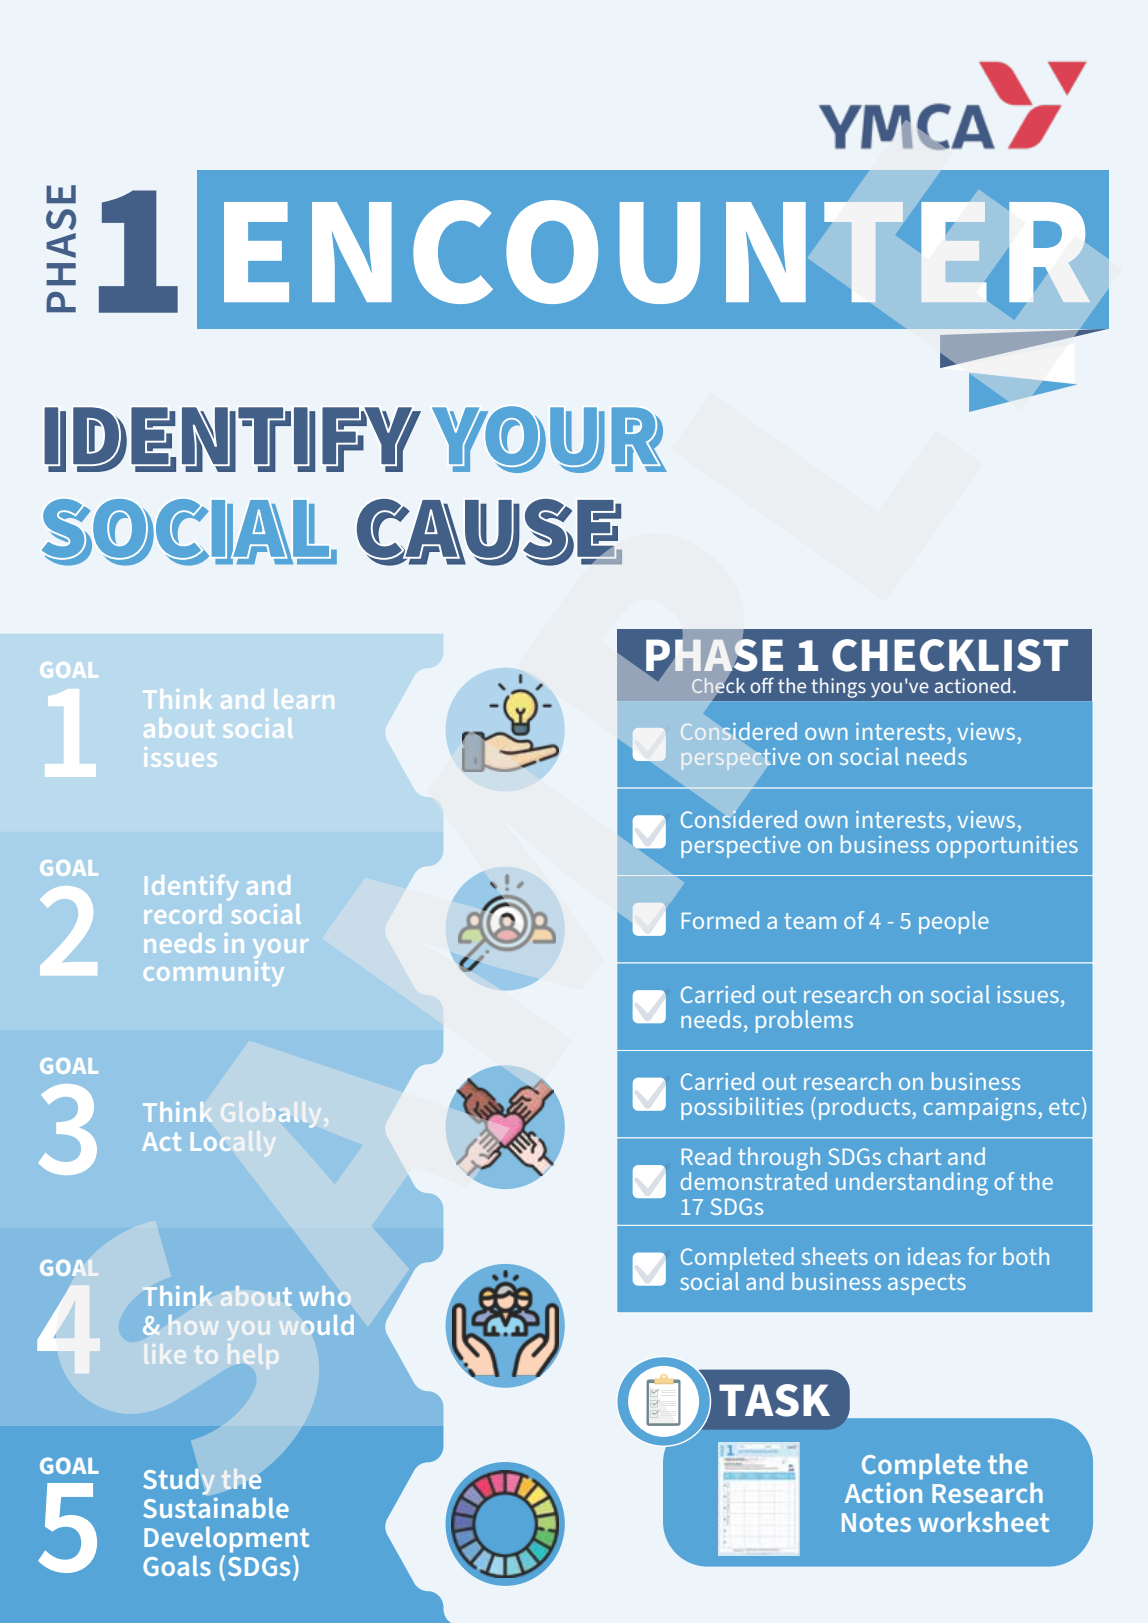  What do you see at coordinates (774, 1400) in the document?
I see `TASK` at bounding box center [774, 1400].
